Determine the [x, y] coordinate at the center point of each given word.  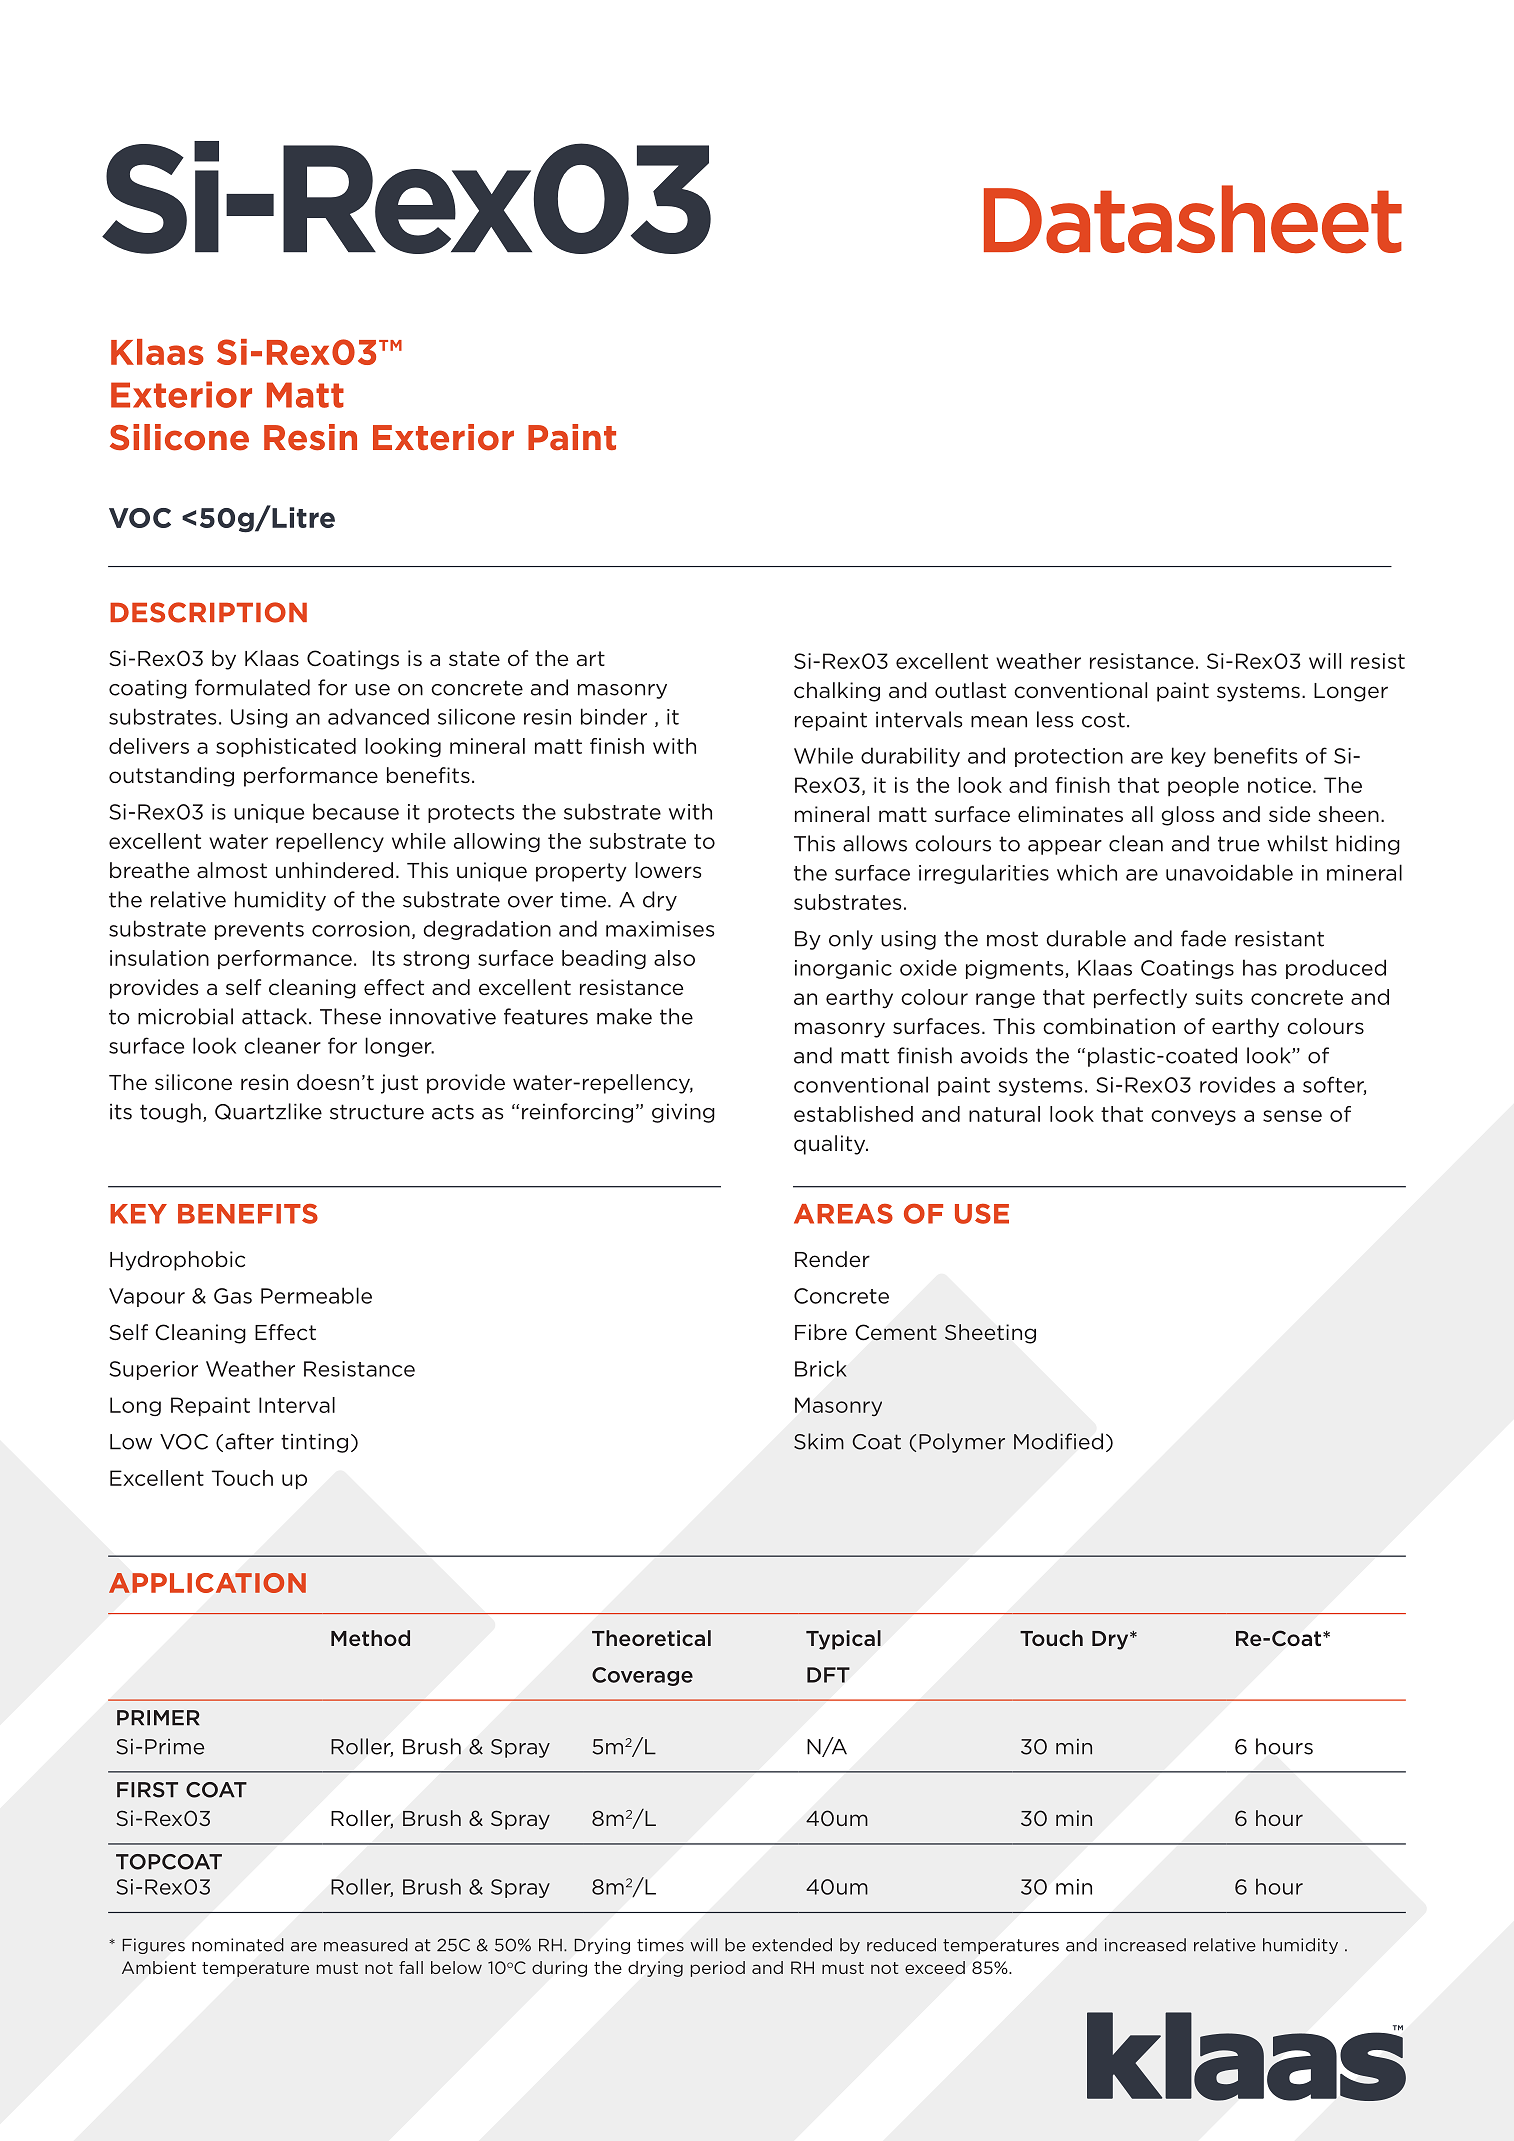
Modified [1058, 1441]
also [674, 958]
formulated [252, 687]
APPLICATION [207, 1583]
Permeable [316, 1295]
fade [1203, 938]
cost [1103, 720]
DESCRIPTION [208, 612]
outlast [970, 690]
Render [832, 1259]
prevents [259, 931]
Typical [843, 1640]
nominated [238, 1945]
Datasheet [1193, 219]
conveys [1193, 1118]
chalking [837, 692]
